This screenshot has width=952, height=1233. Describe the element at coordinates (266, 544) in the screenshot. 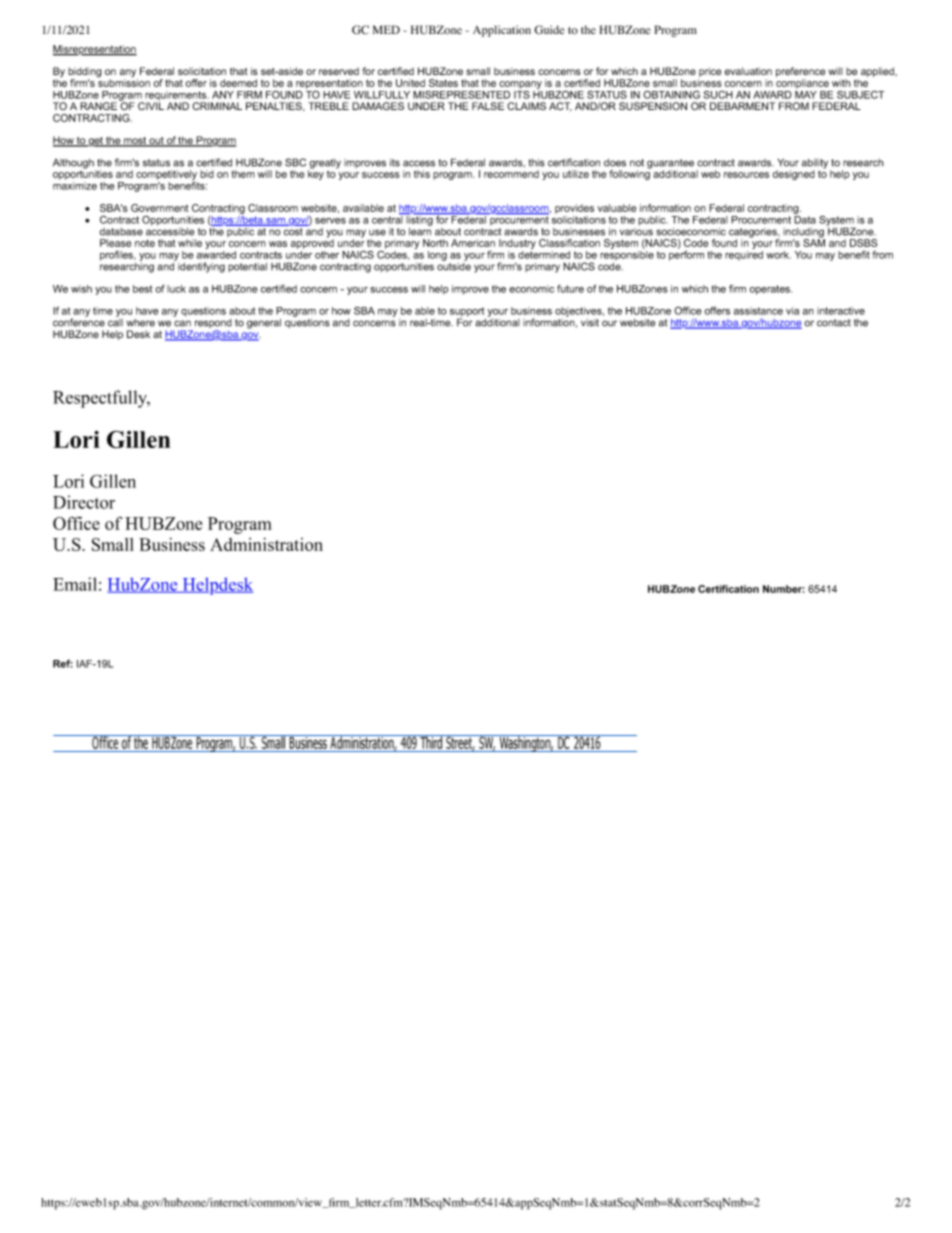

I see `Administration` at that location.
